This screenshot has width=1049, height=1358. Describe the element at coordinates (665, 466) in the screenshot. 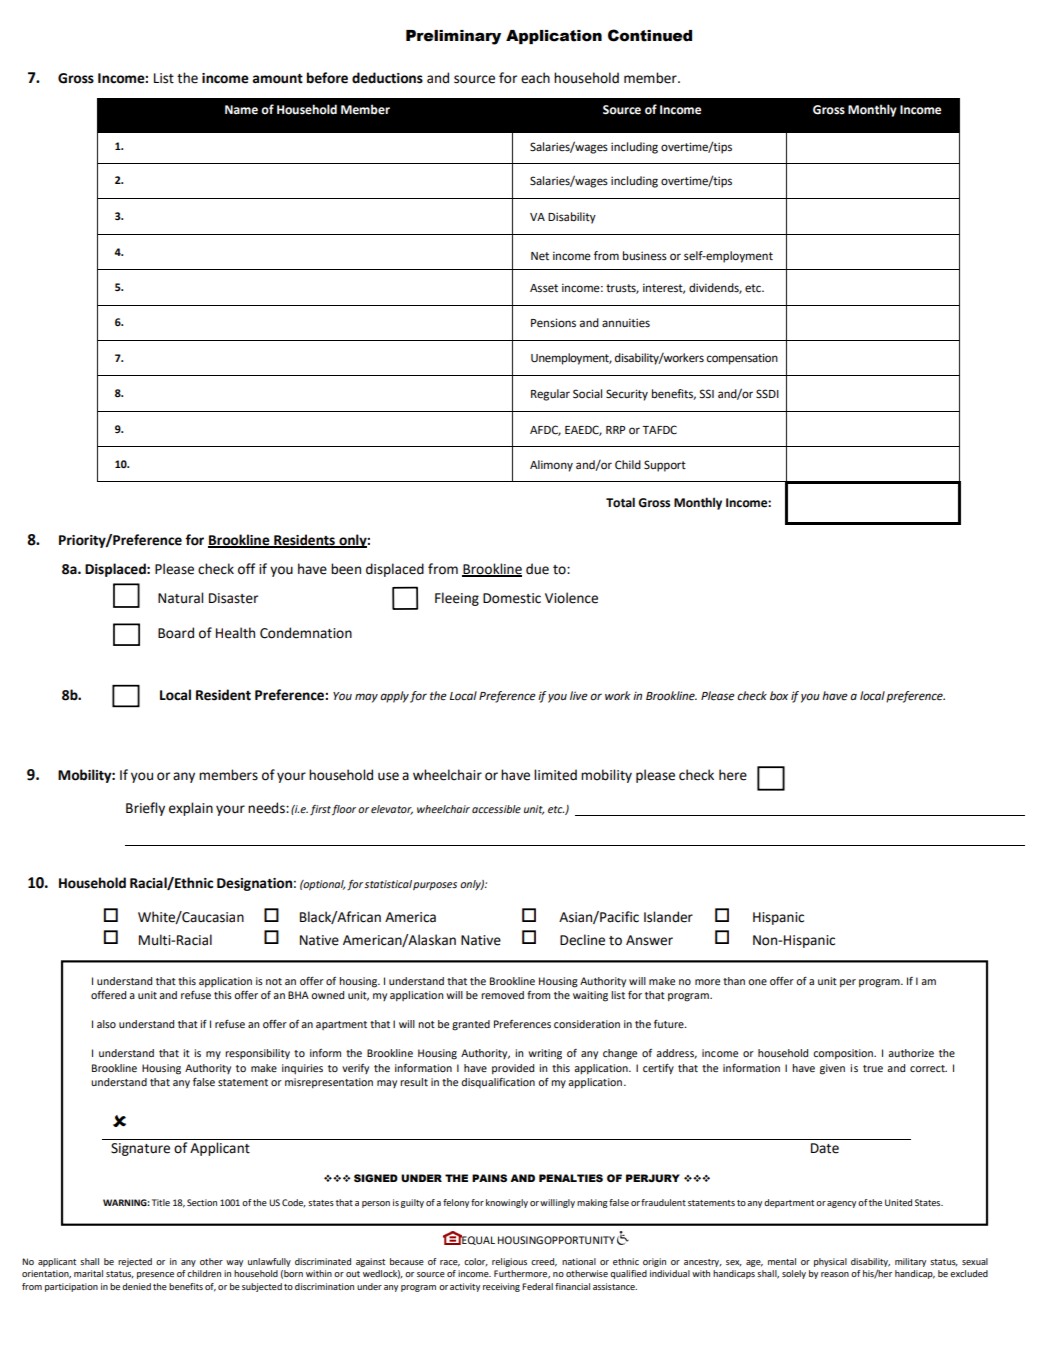

I see `Support` at that location.
